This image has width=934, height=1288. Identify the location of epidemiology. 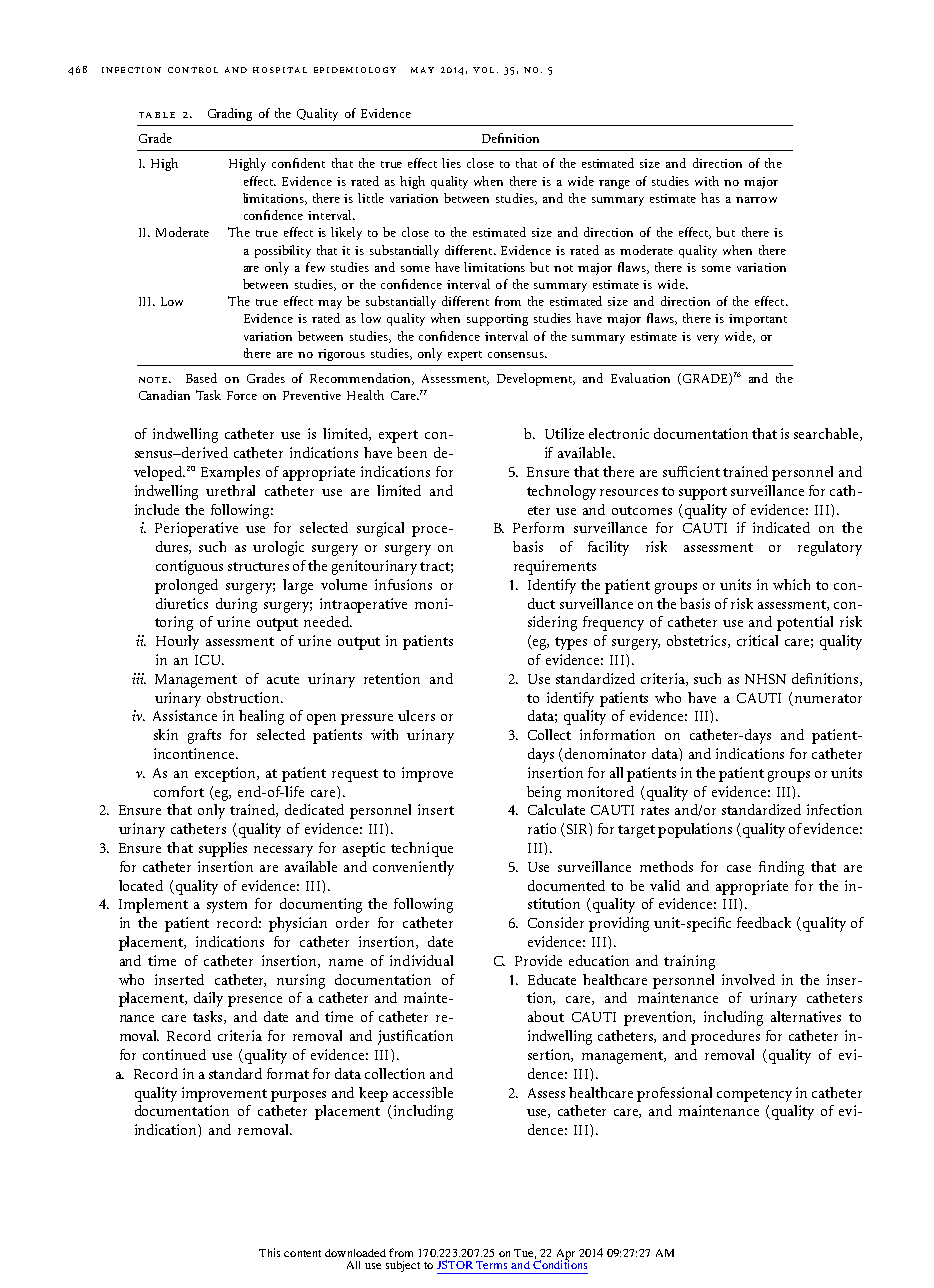
(355, 70).
